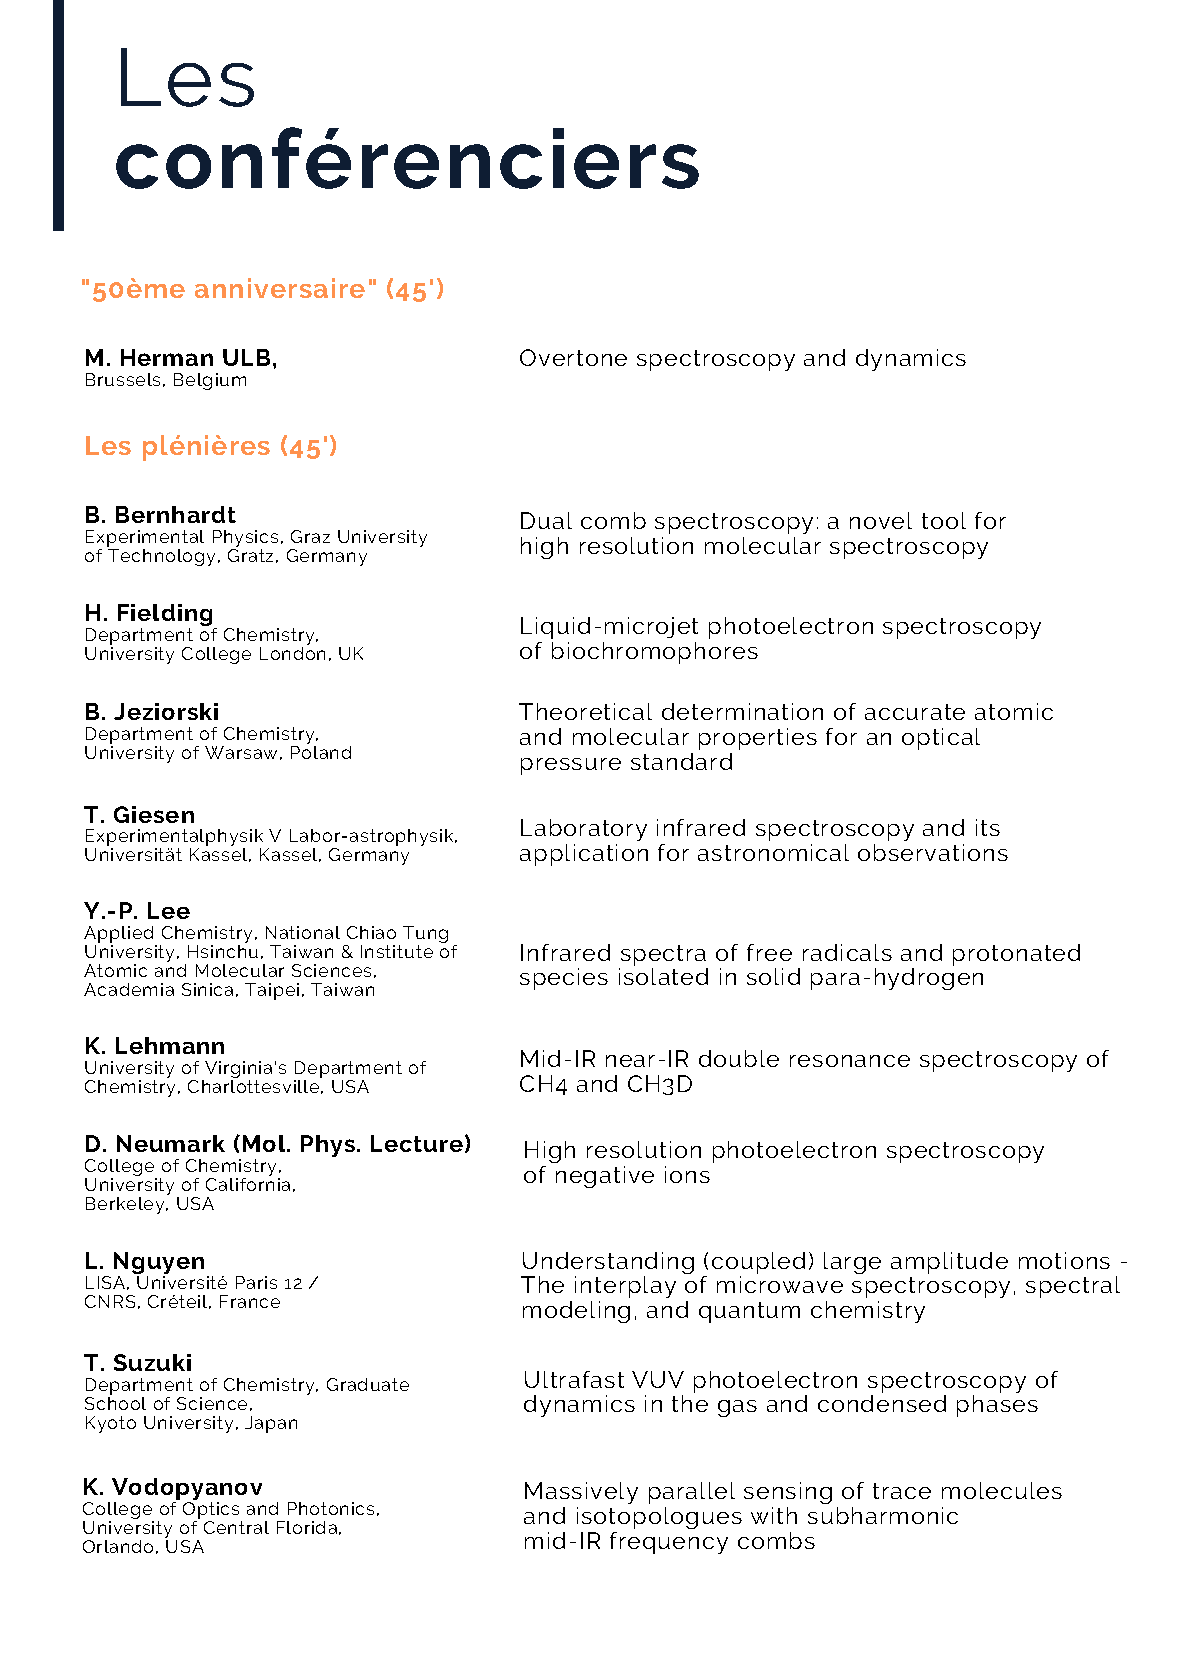 This screenshot has width=1187, height=1679. Describe the element at coordinates (166, 616) in the screenshot. I see `Fielding` at that location.
